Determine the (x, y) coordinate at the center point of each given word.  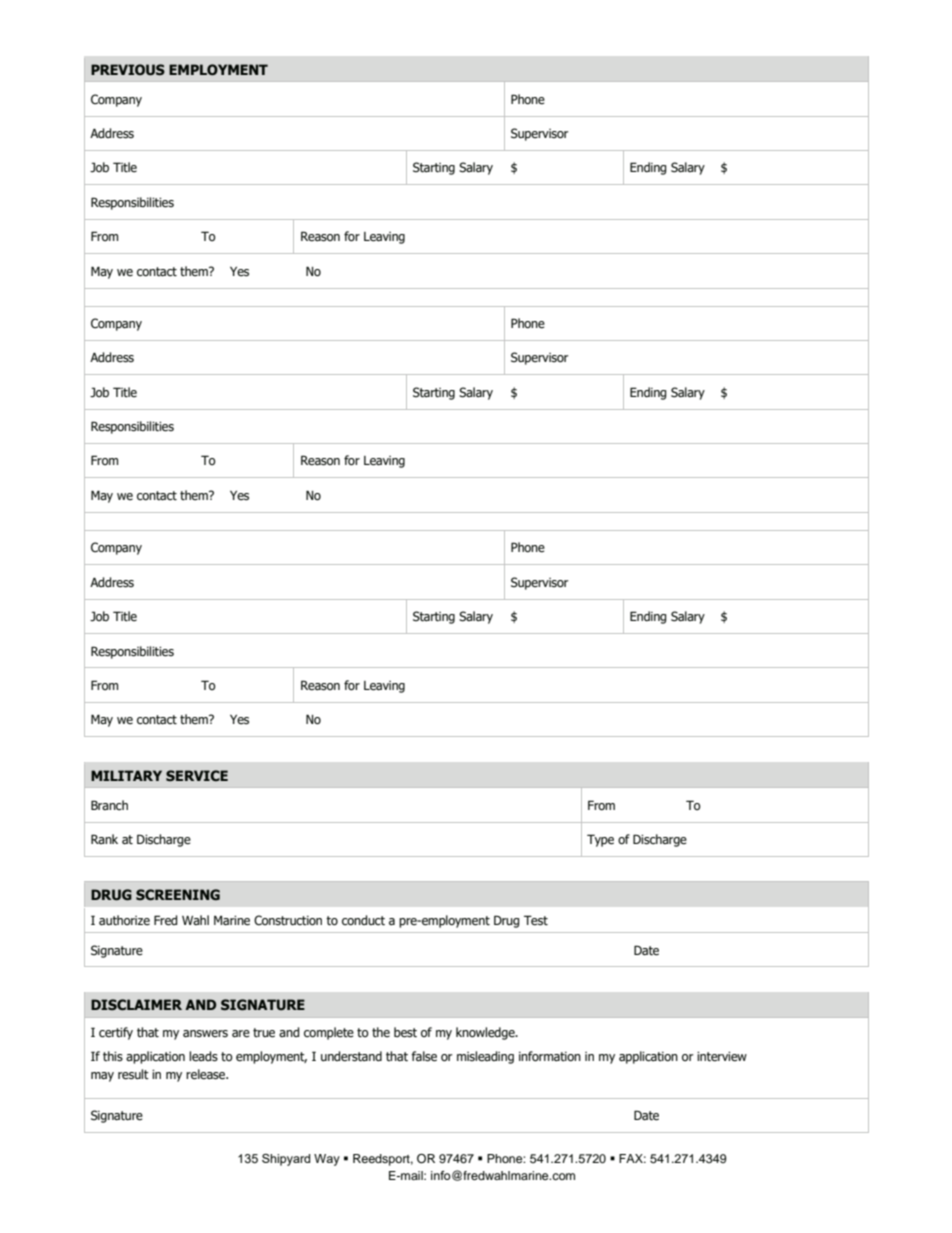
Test (536, 920)
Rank (104, 839)
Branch (109, 805)
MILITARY (126, 775)
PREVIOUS (128, 70)
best (405, 1032)
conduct (363, 920)
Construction (288, 920)
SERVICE (197, 776)
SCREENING (178, 895)
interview (722, 1057)
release (207, 1074)
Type (600, 840)
